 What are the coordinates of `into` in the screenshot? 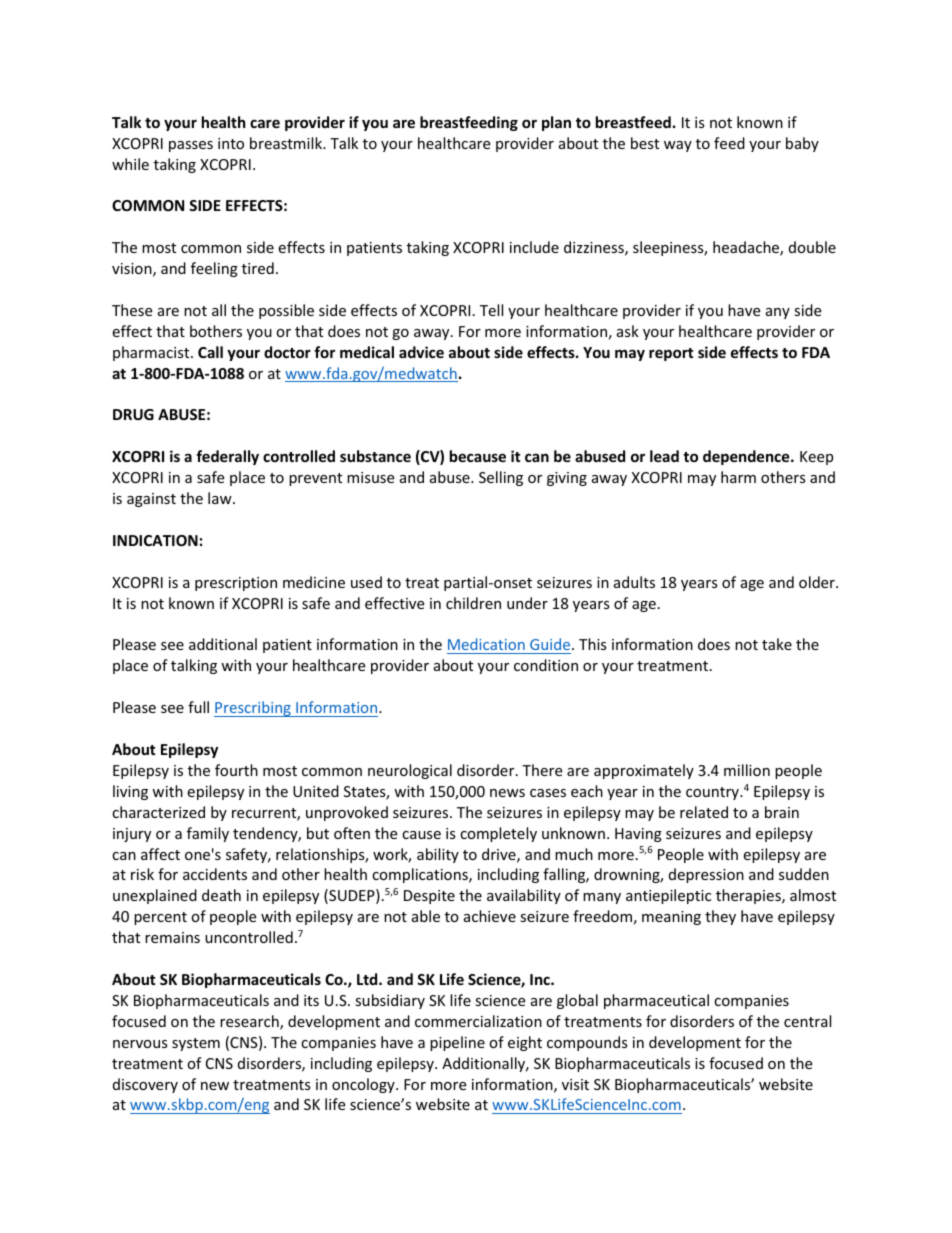 It's located at (231, 143).
